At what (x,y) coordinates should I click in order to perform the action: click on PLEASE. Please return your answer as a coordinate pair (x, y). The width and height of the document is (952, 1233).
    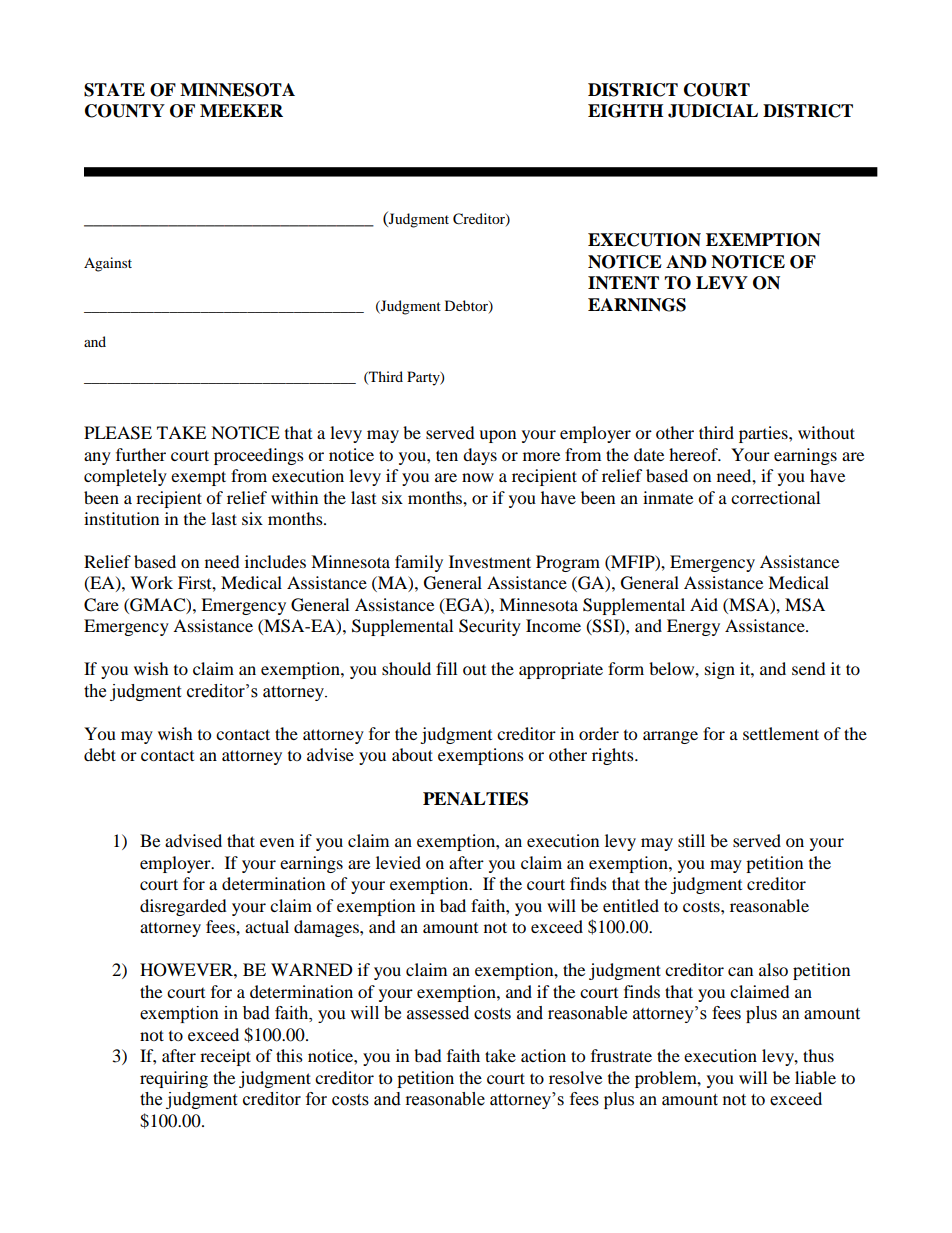
    Looking at the image, I should click on (118, 433).
